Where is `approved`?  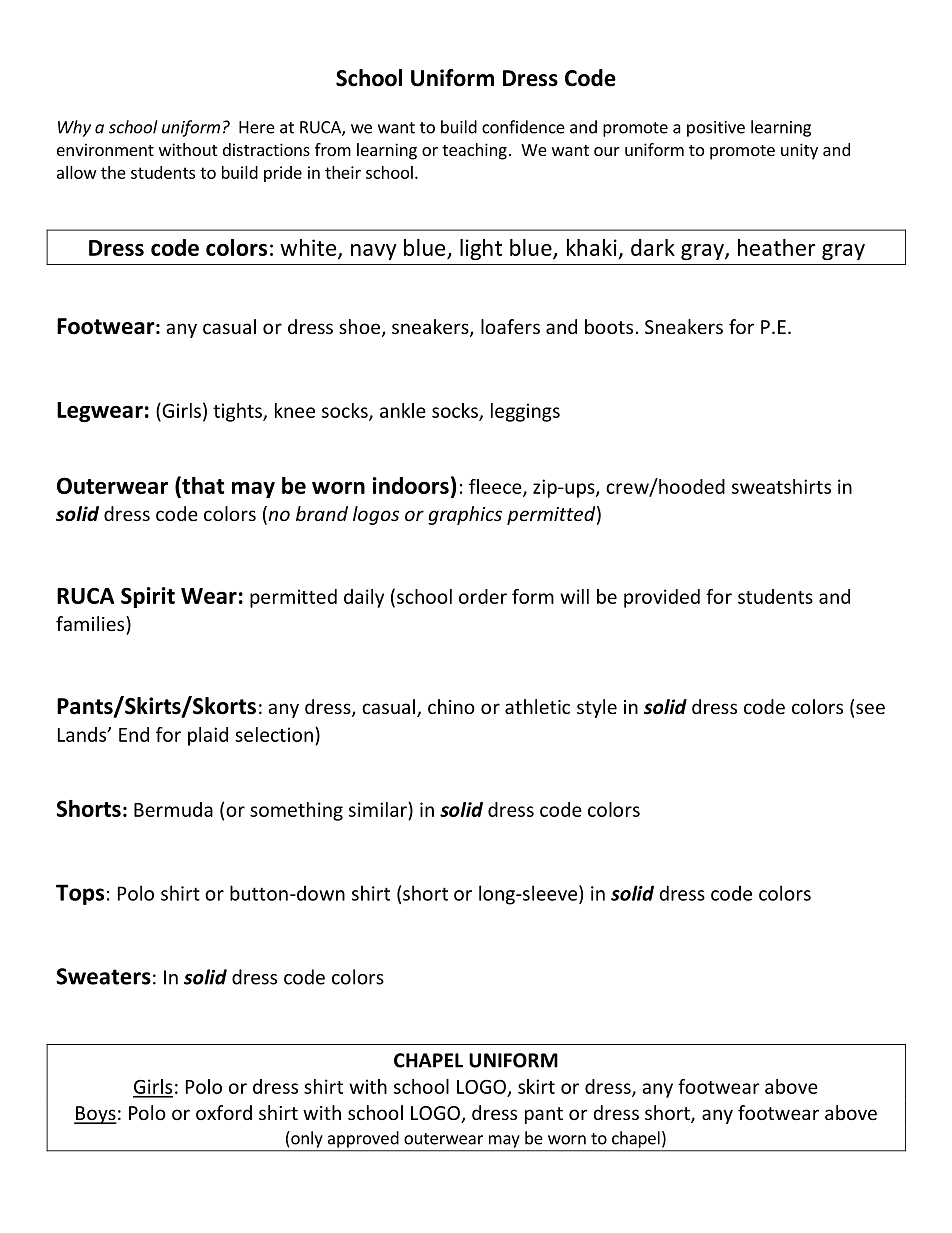 approved is located at coordinates (363, 1139).
